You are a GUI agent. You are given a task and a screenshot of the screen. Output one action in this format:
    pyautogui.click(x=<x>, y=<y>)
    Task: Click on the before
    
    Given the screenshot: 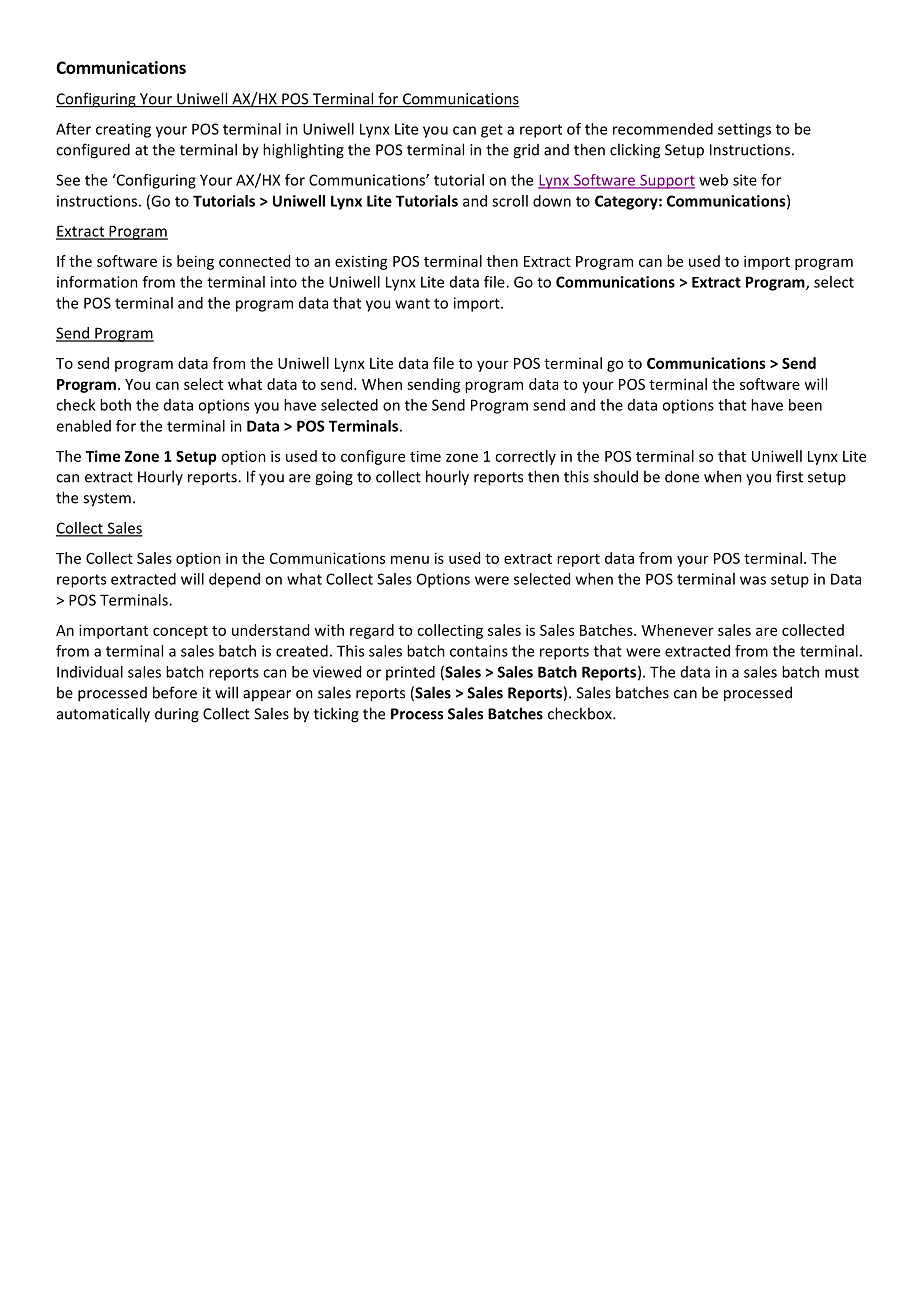 What is the action you would take?
    pyautogui.click(x=175, y=692)
